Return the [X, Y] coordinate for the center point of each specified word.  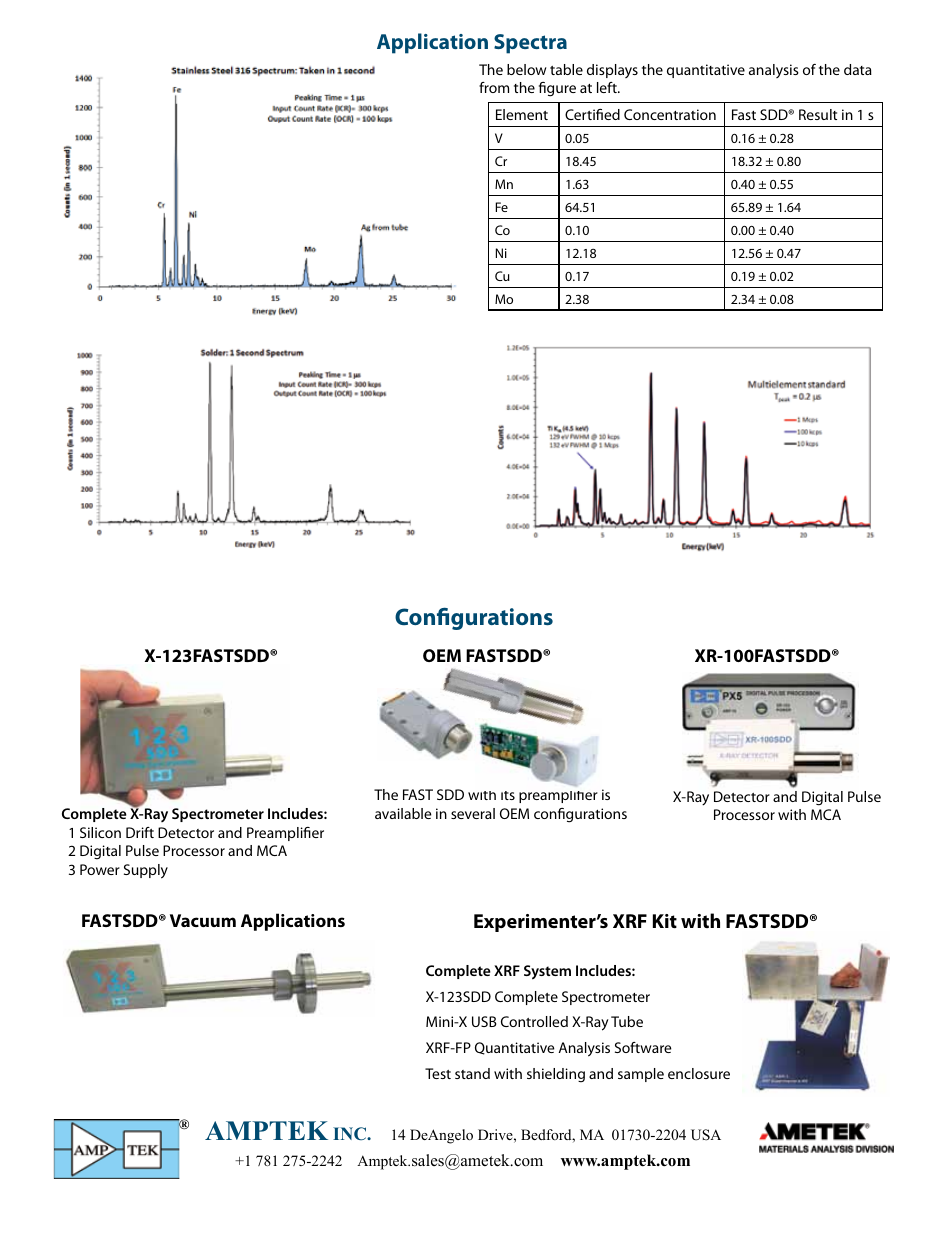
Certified [592, 114]
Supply [146, 871]
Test [438, 1073]
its [508, 795]
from [494, 87]
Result [818, 114]
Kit [665, 921]
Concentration [670, 114]
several [473, 813]
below [527, 69]
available [403, 813]
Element [522, 114]
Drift [140, 832]
